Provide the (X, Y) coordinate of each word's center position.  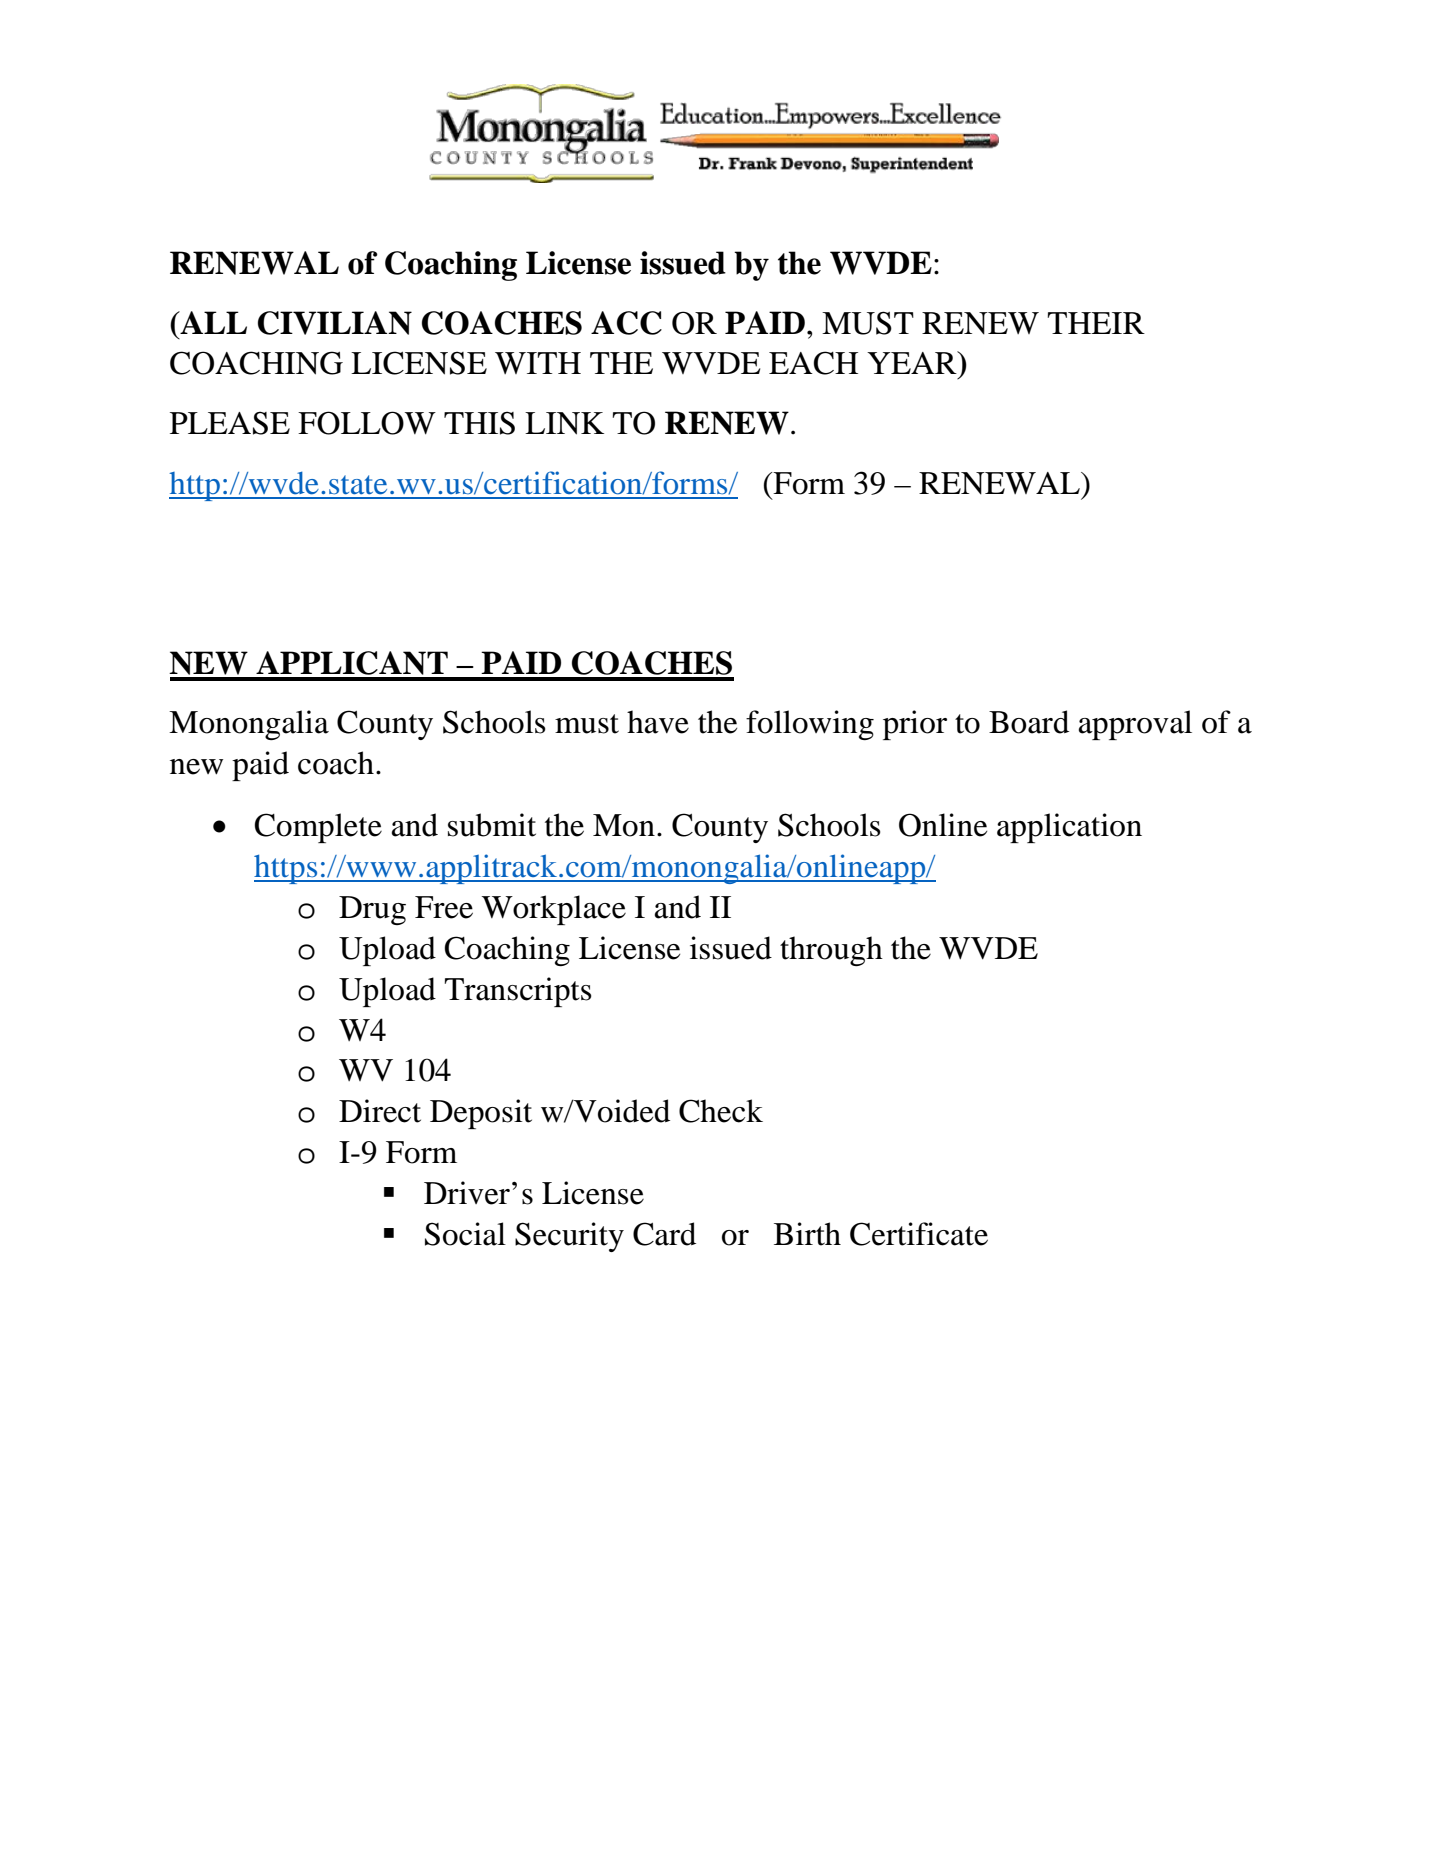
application (1069, 828)
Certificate (919, 1234)
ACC (626, 323)
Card (664, 1234)
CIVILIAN (335, 323)
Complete (318, 828)
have (658, 722)
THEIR (1096, 323)
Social (465, 1234)
